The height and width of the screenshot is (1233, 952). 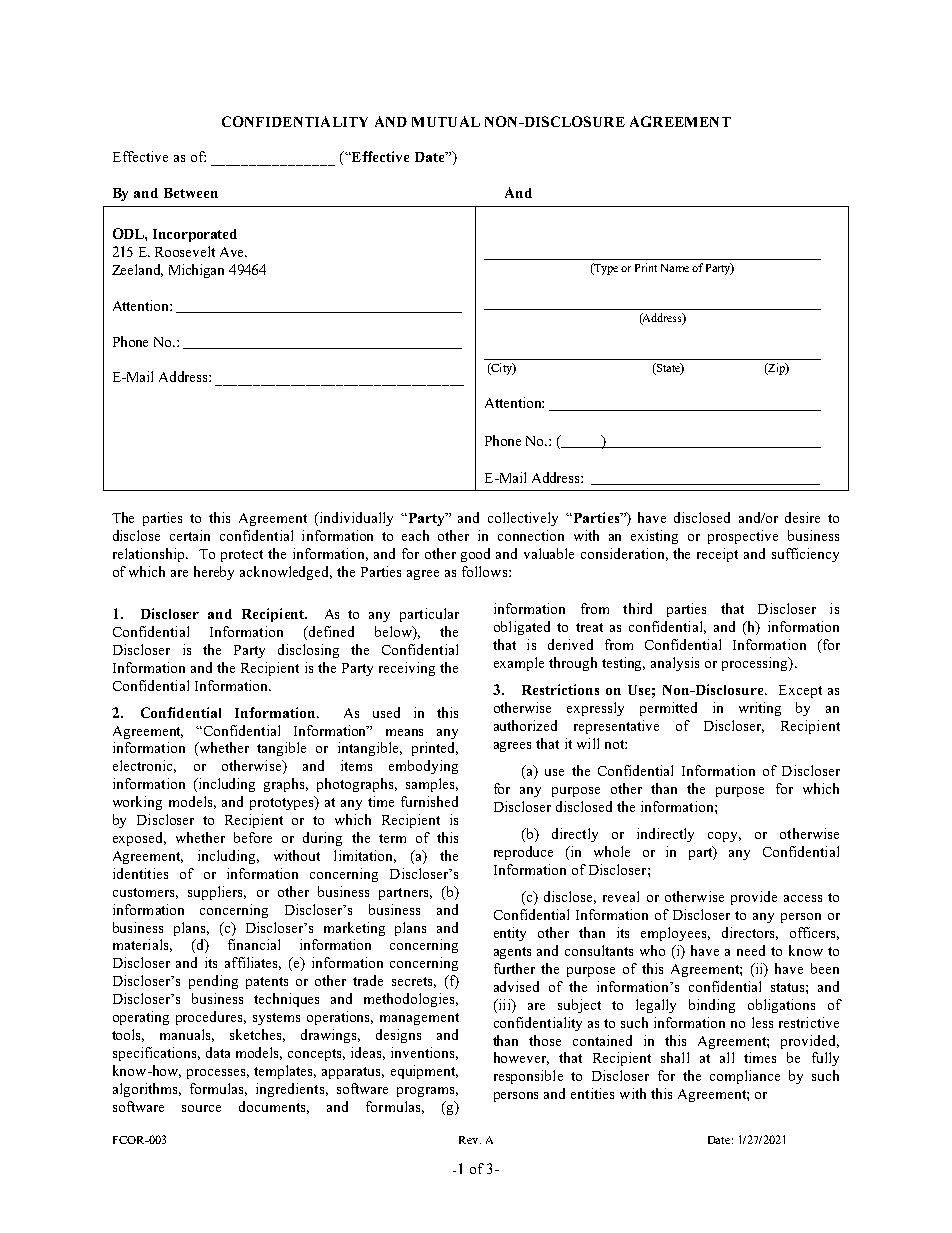 I want to click on Name, so click(x=675, y=268).
